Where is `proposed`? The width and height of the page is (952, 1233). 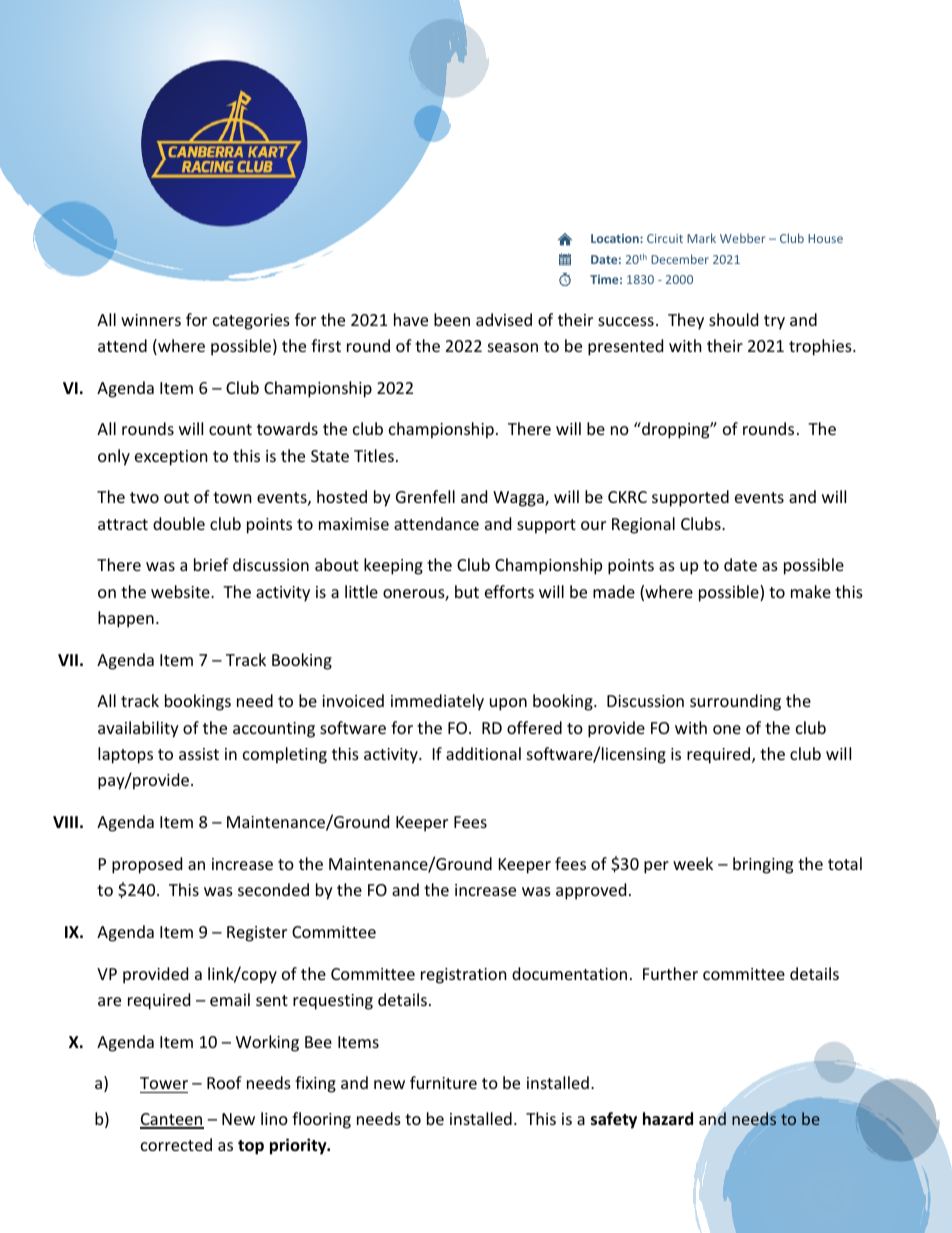
proposed is located at coordinates (147, 865).
